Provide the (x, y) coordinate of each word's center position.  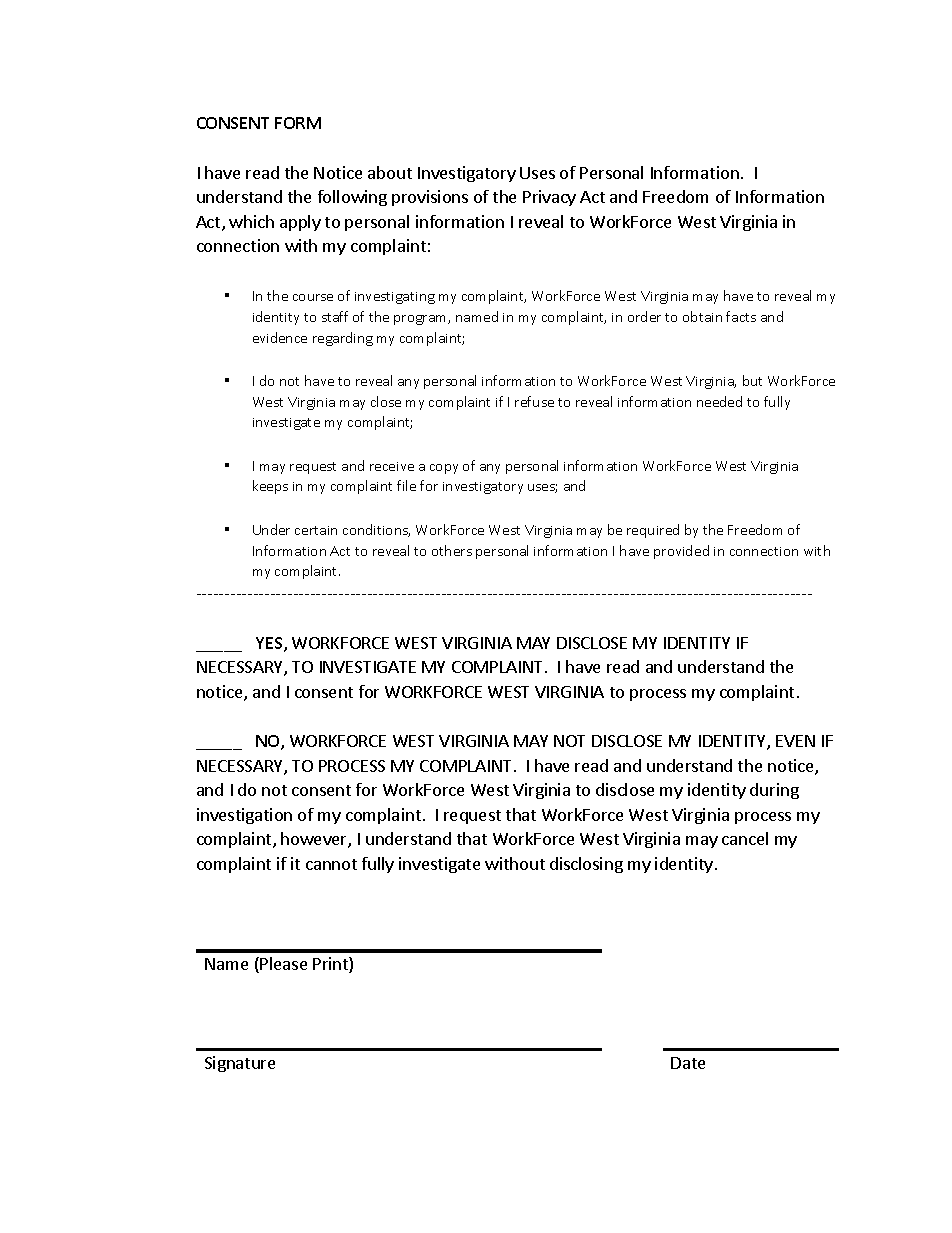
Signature (240, 1064)
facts (741, 316)
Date (688, 1063)
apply (300, 223)
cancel (745, 838)
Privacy (549, 198)
